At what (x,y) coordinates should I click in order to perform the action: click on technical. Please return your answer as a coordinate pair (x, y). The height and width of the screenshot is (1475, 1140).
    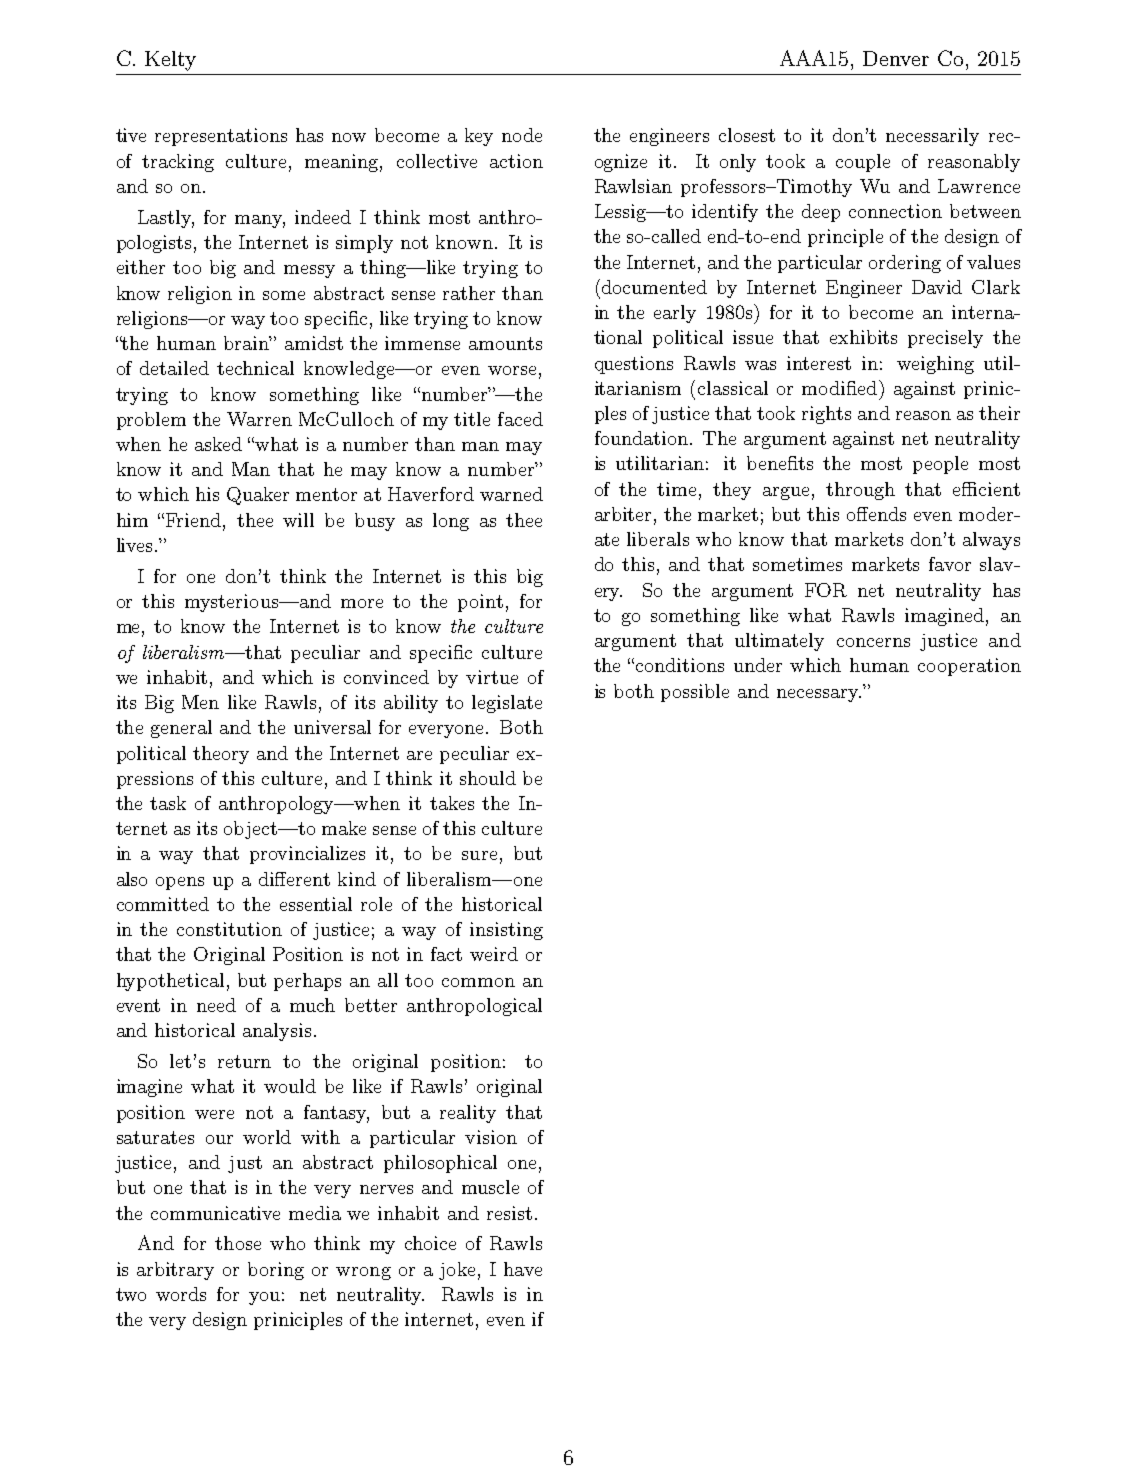
    Looking at the image, I should click on (255, 368).
